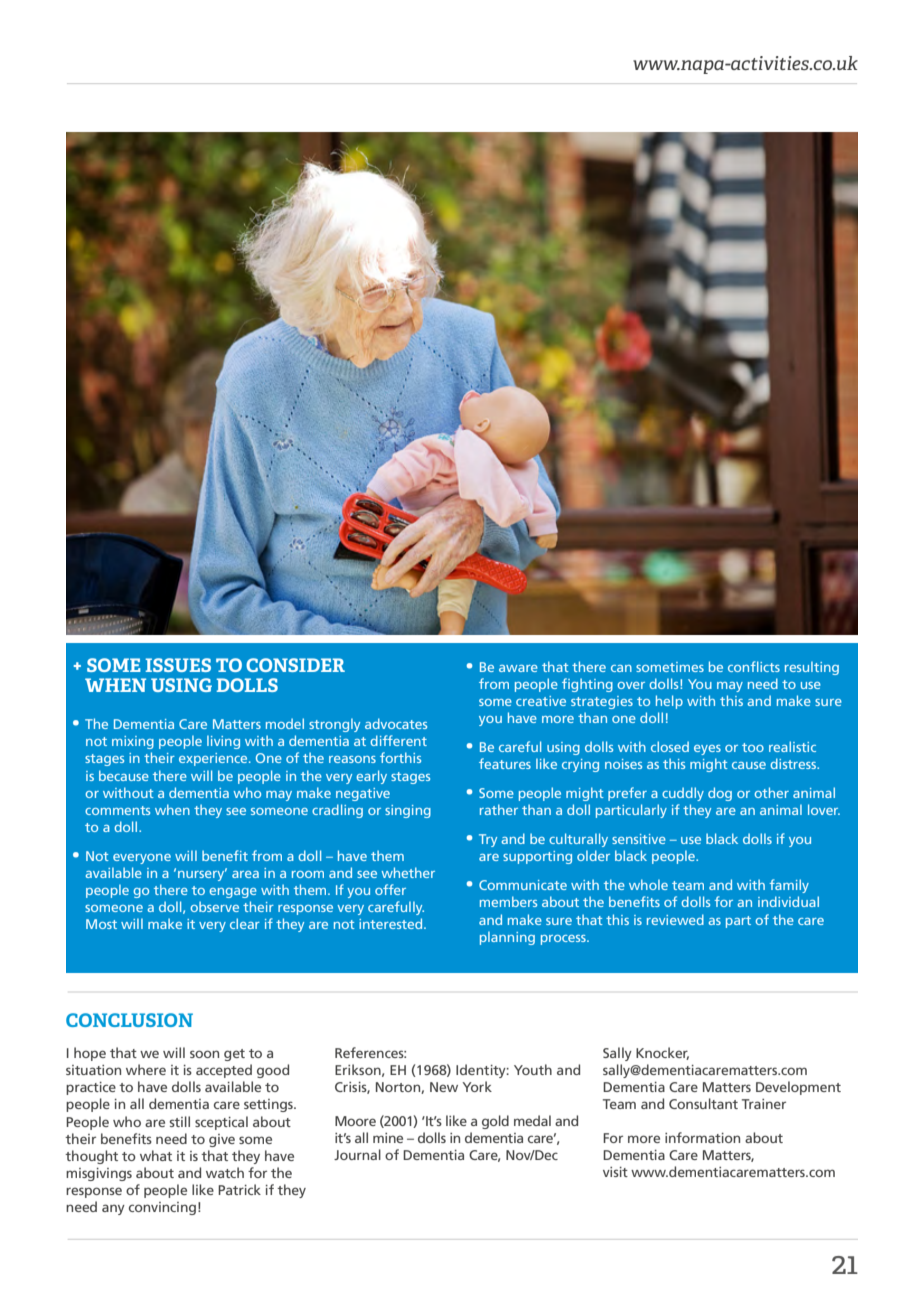  What do you see at coordinates (178, 665) in the page?
I see `ISSUES` at bounding box center [178, 665].
